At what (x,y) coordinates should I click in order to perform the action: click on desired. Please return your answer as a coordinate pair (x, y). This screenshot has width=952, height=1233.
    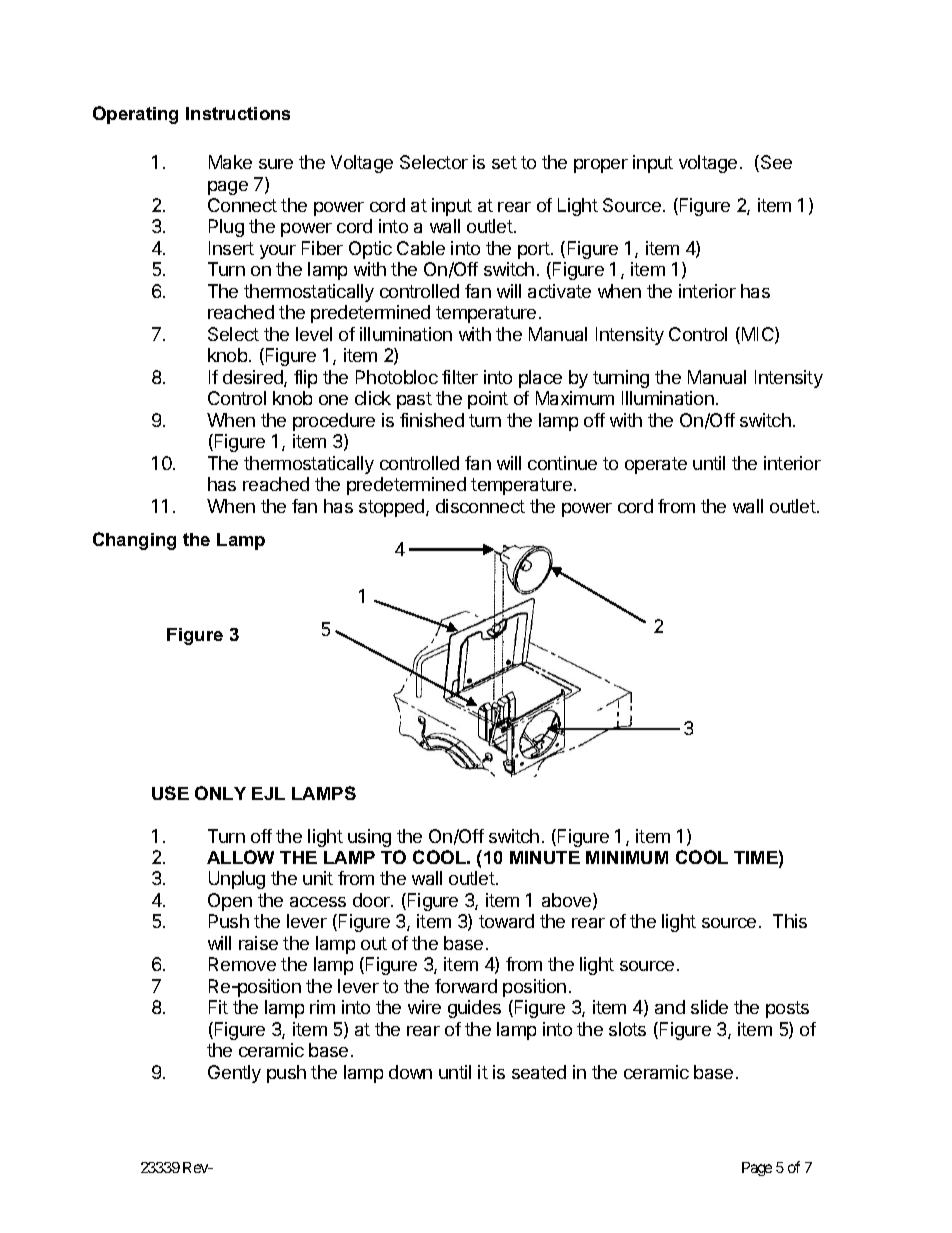
    Looking at the image, I should click on (254, 378).
